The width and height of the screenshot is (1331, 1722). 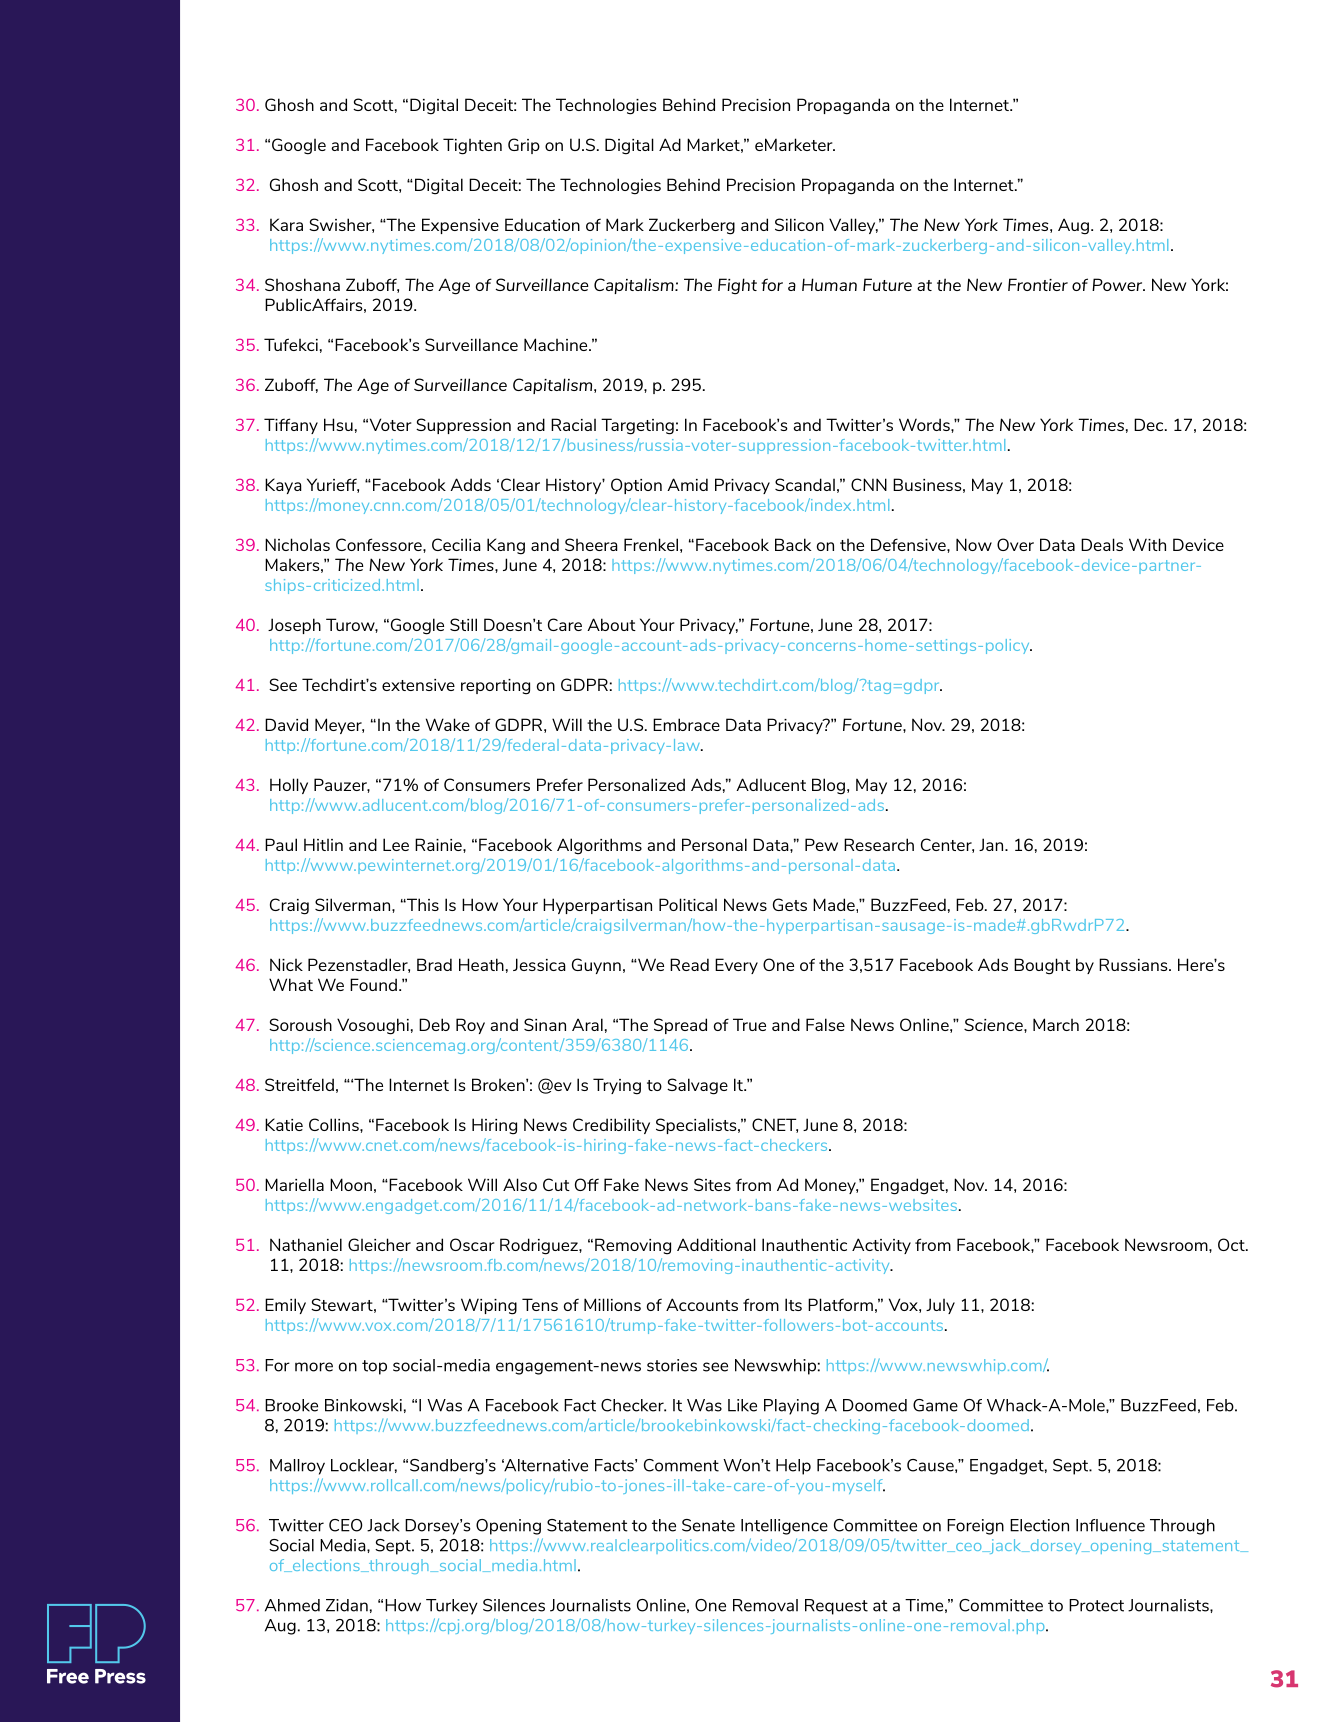 What do you see at coordinates (463, 624) in the screenshot?
I see `Still` at bounding box center [463, 624].
